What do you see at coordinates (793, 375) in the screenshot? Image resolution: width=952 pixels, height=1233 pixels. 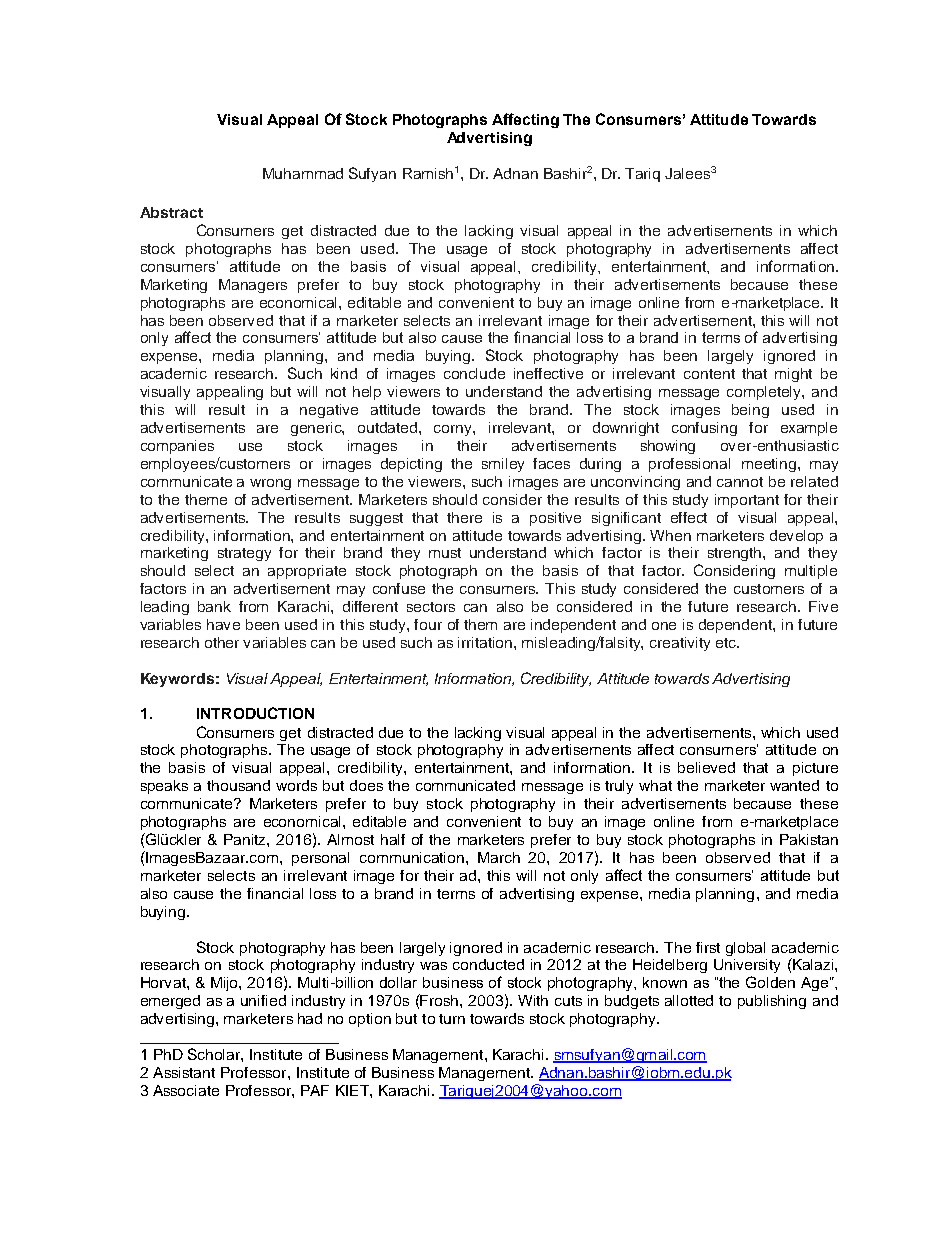 I see `might` at bounding box center [793, 375].
